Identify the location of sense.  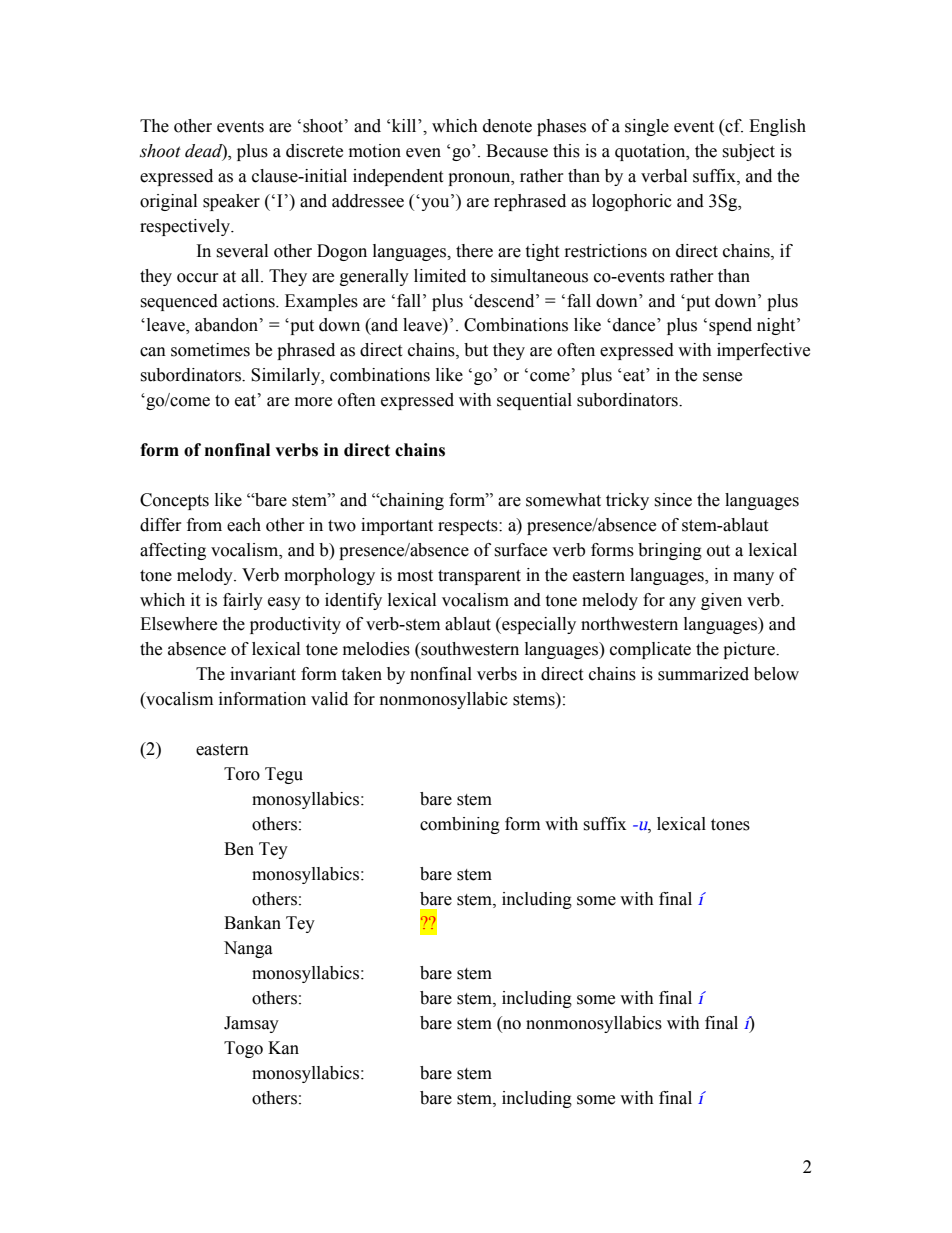
(722, 377).
